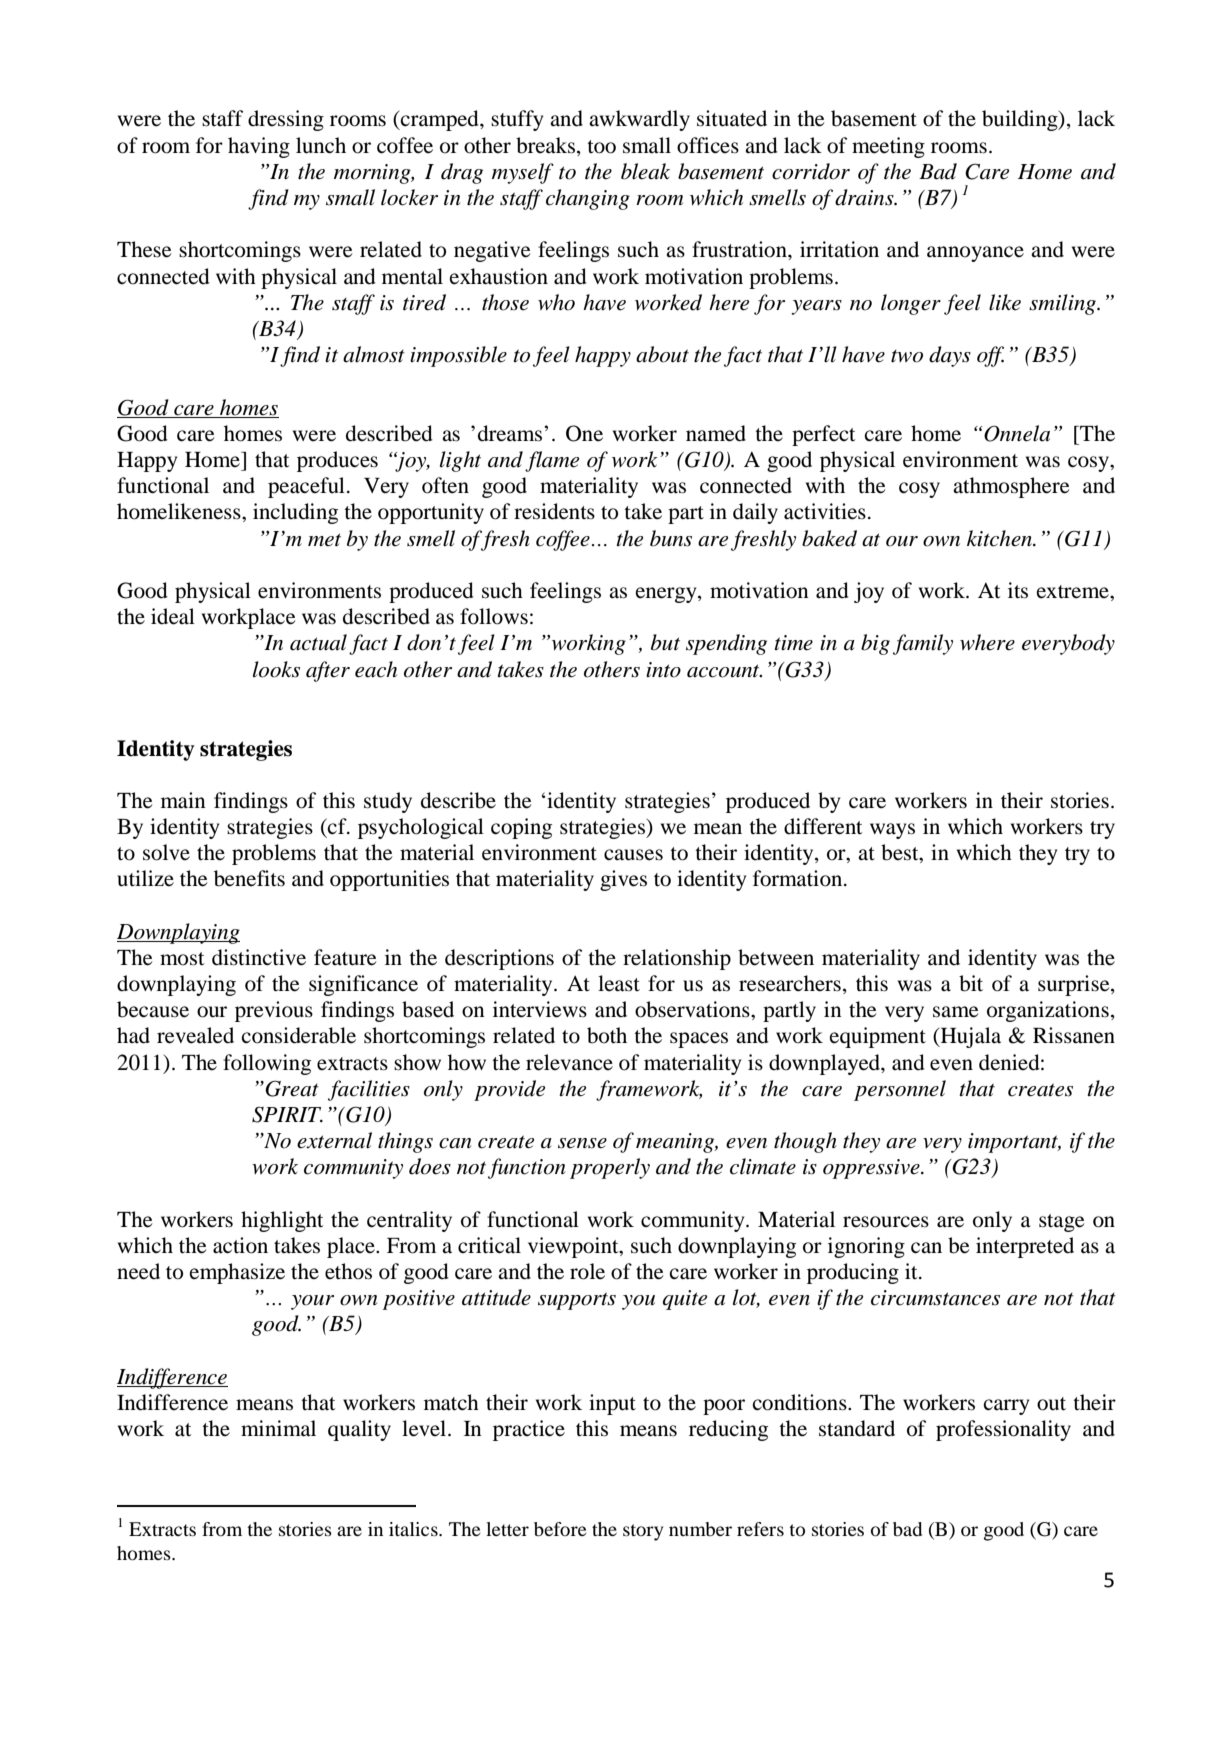 This image has width=1232, height=1744. I want to click on minimal, so click(278, 1428).
